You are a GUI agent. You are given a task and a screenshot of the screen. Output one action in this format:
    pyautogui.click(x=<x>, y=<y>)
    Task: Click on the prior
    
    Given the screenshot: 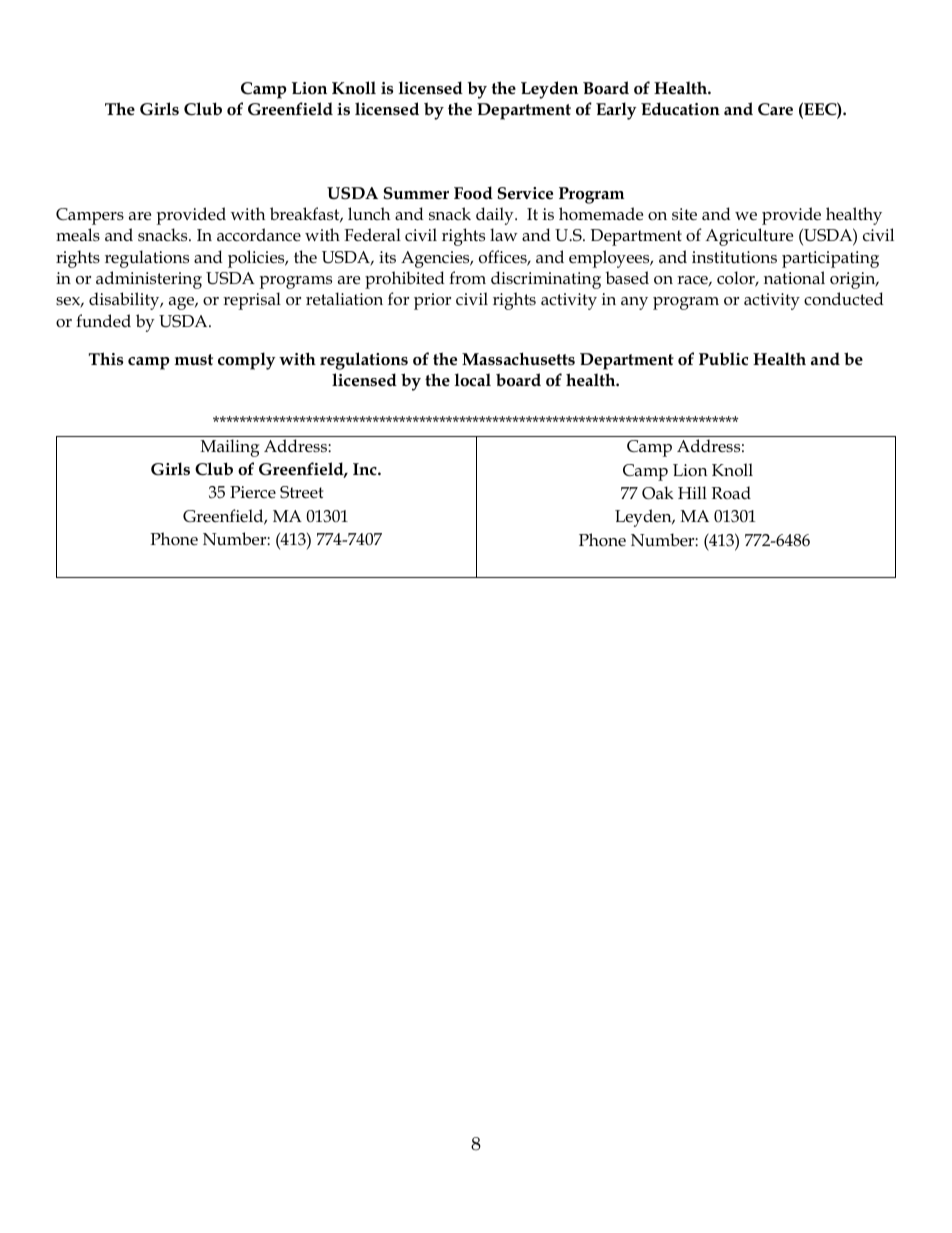 What is the action you would take?
    pyautogui.click(x=432, y=301)
